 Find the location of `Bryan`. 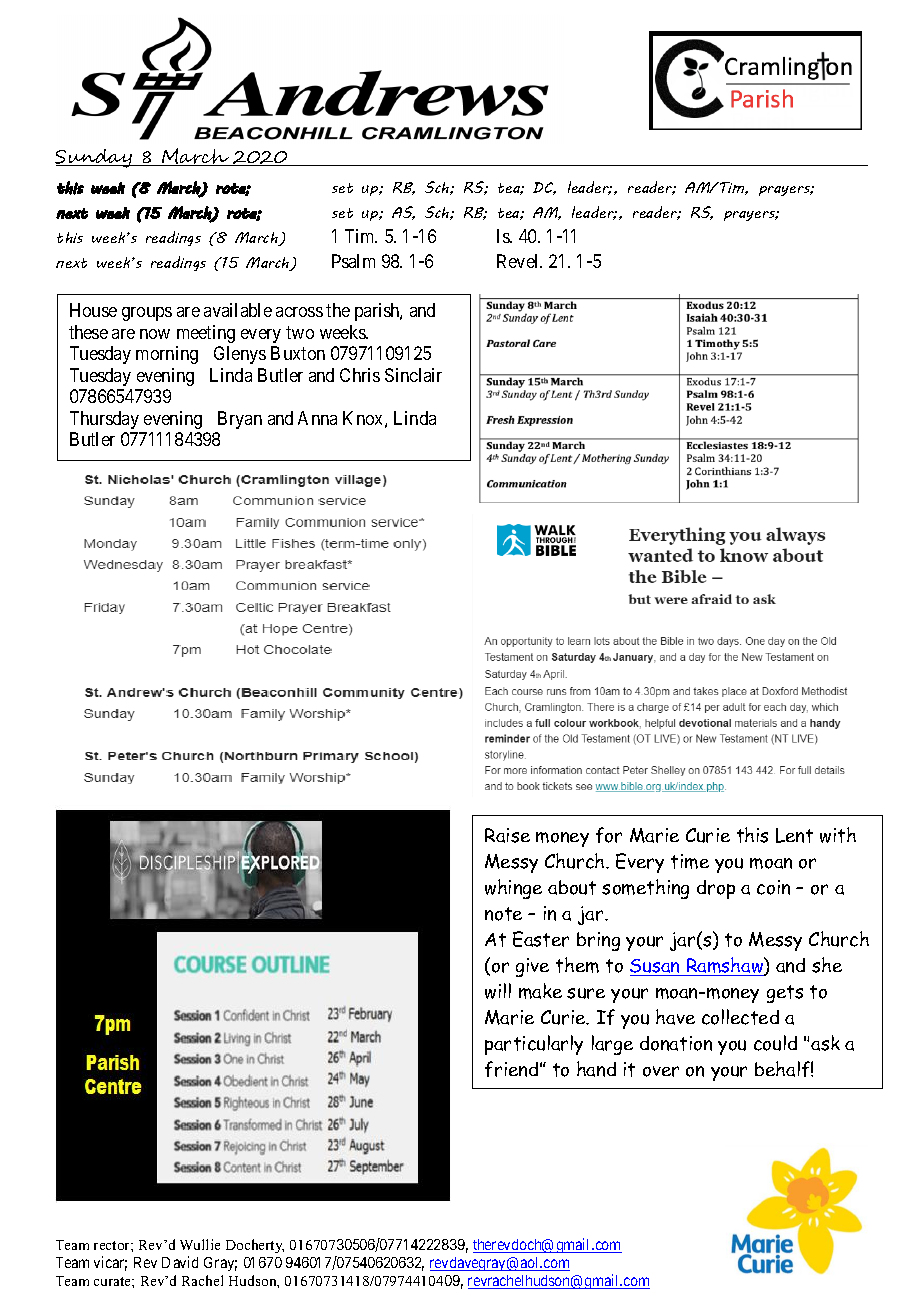

Bryan is located at coordinates (240, 420).
